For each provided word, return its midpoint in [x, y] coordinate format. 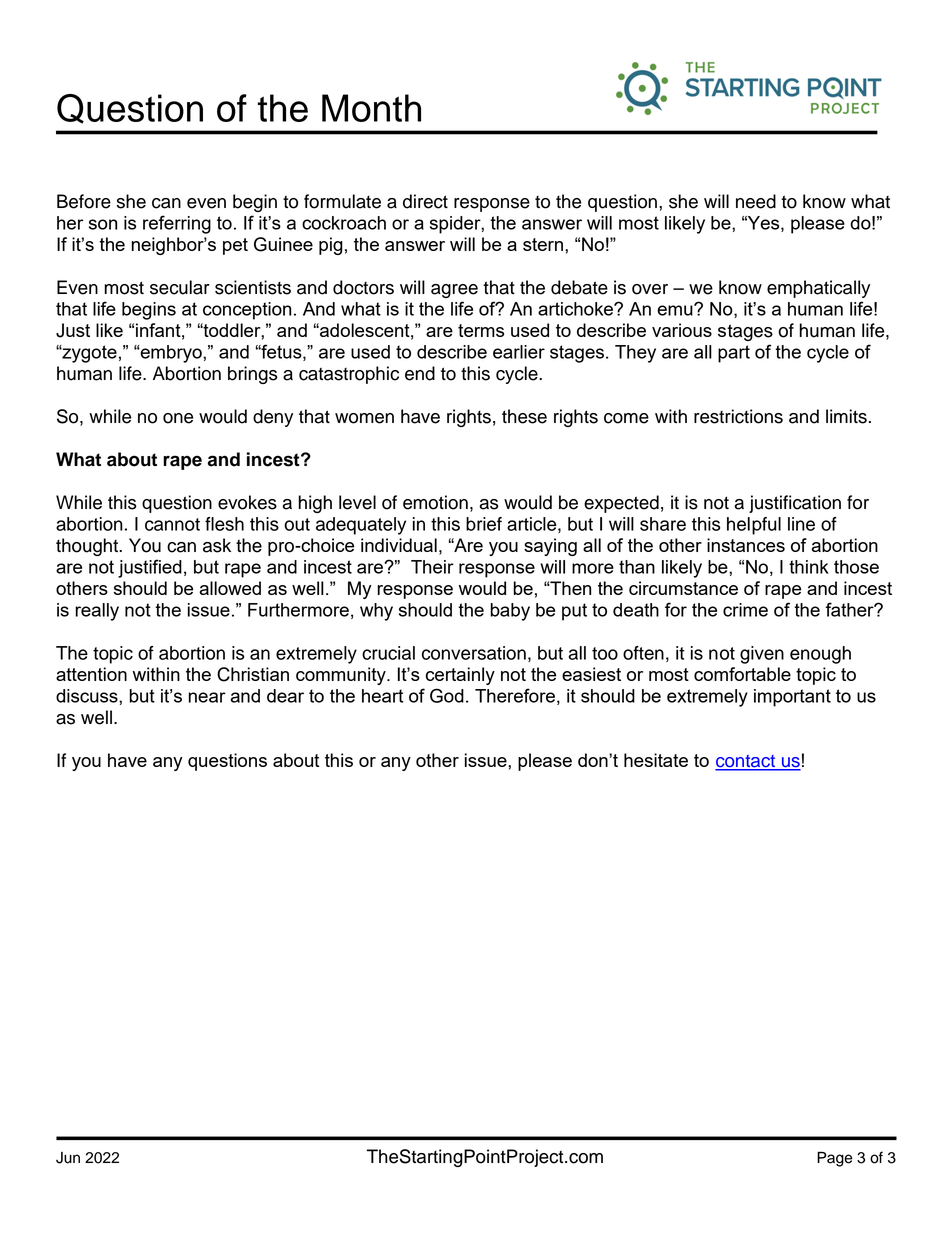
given [762, 655]
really [97, 612]
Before [84, 201]
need [756, 201]
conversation [474, 653]
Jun [68, 1158]
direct [425, 201]
